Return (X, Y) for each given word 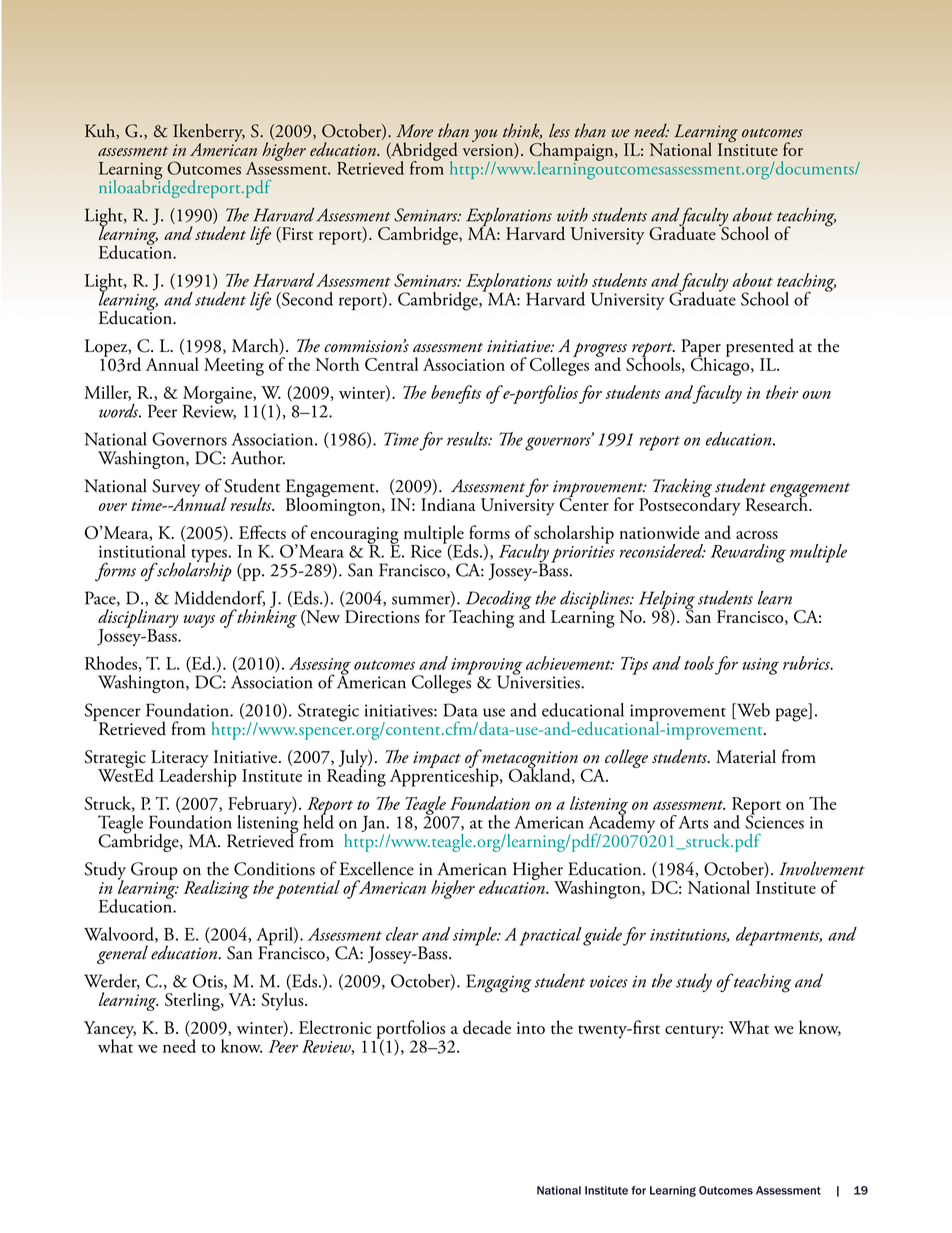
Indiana (448, 504)
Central (391, 364)
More (414, 131)
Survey (176, 489)
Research (777, 503)
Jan (374, 824)
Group (154, 871)
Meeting (234, 367)
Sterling (193, 1001)
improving (487, 667)
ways (199, 621)
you (484, 137)
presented (760, 348)
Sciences (774, 821)
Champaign (573, 152)
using (761, 666)
